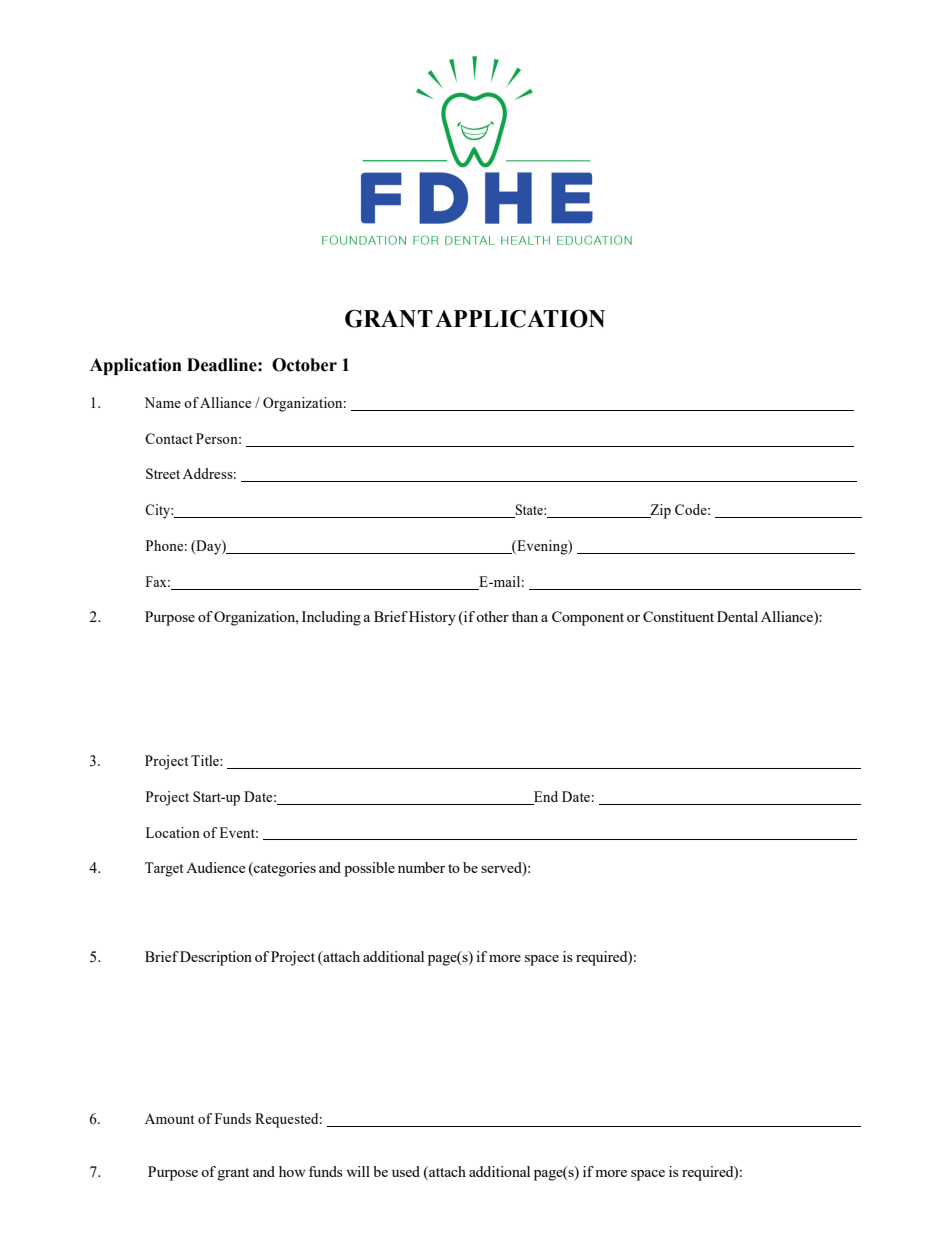  What do you see at coordinates (304, 365) in the screenshot?
I see `October` at bounding box center [304, 365].
